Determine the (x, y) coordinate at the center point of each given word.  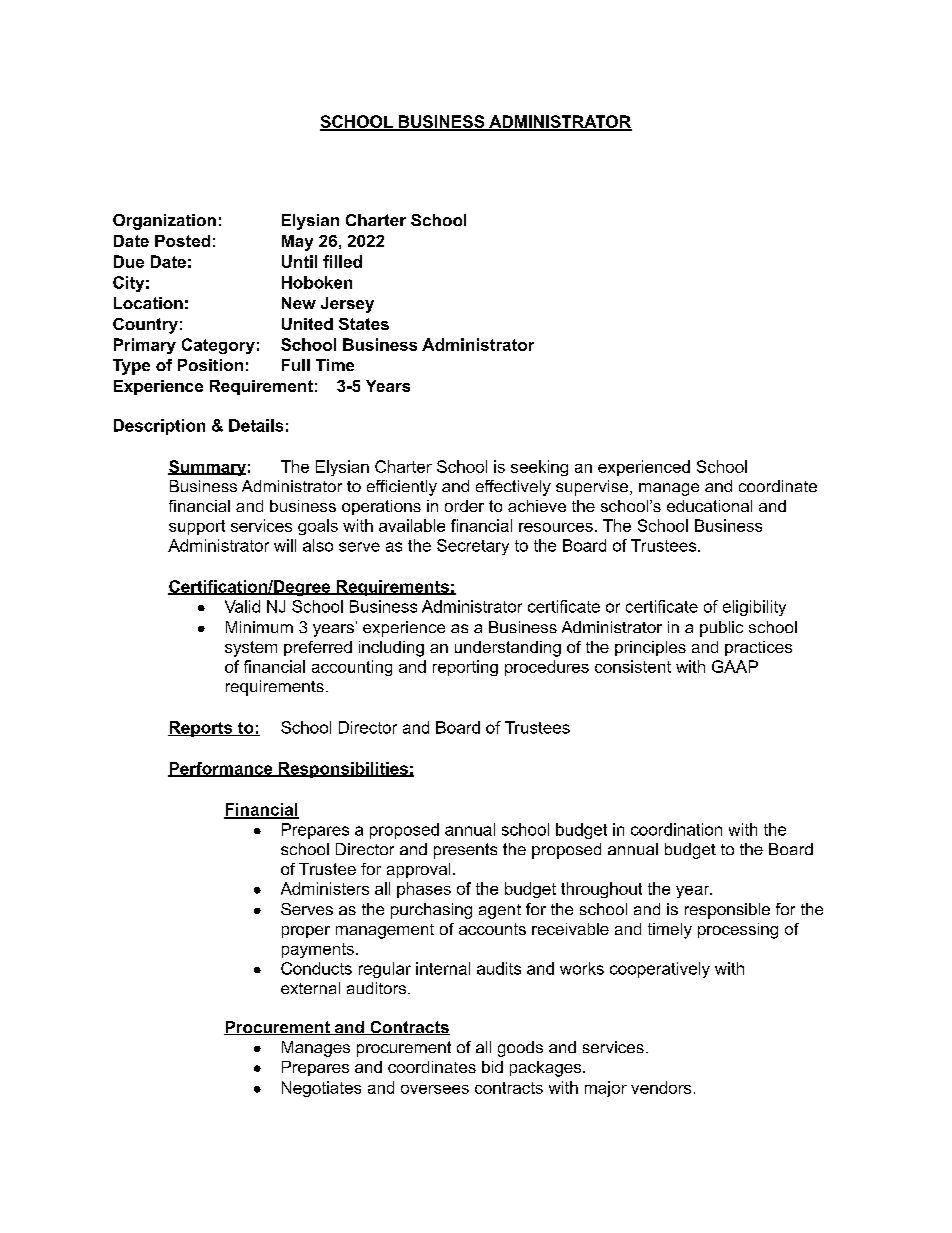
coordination (676, 829)
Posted (182, 241)
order (464, 506)
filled (342, 261)
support (197, 527)
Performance (221, 769)
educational (709, 506)
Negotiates (321, 1089)
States (364, 324)
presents (465, 851)
